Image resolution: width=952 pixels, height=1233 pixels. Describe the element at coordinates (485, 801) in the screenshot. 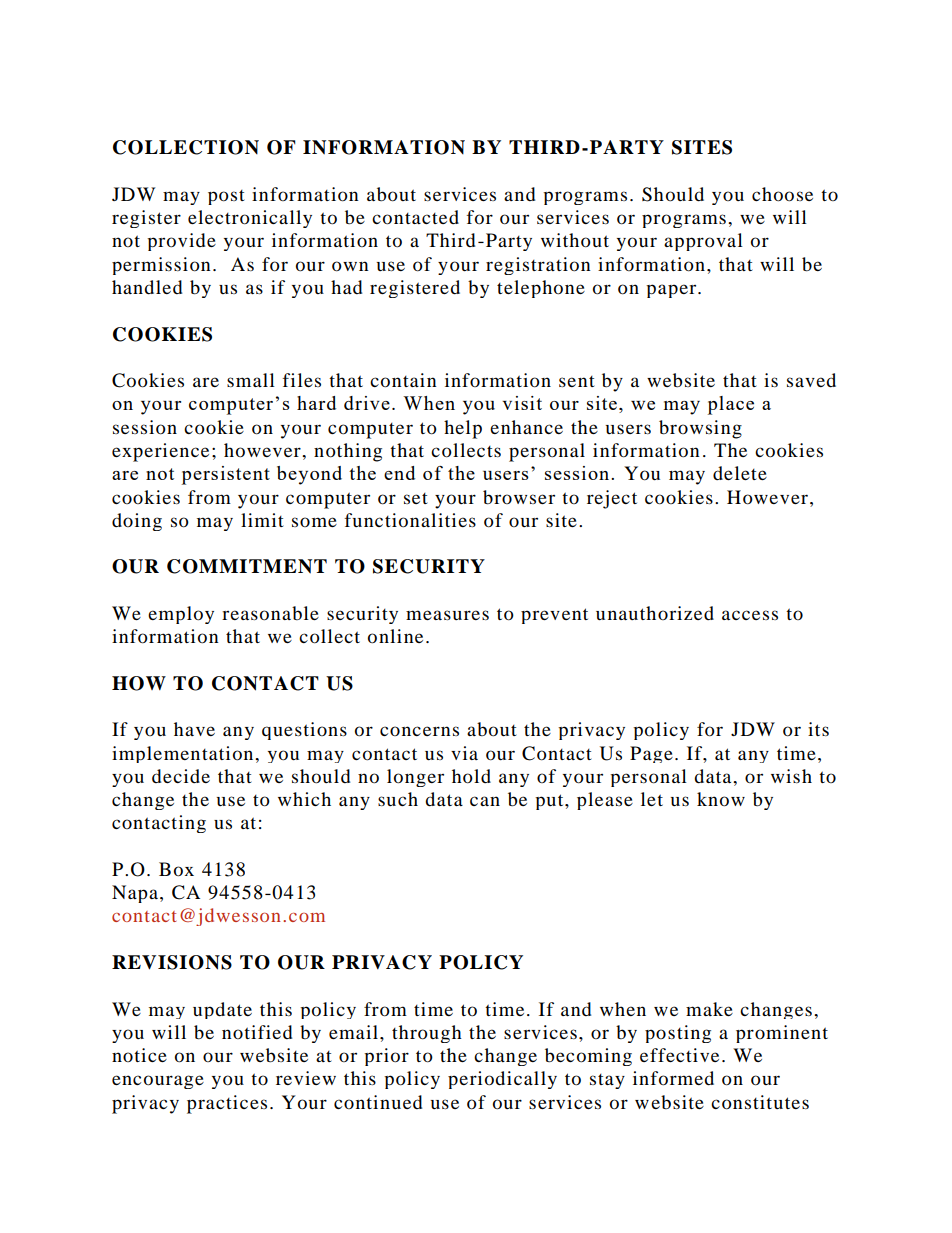

I see `can` at that location.
